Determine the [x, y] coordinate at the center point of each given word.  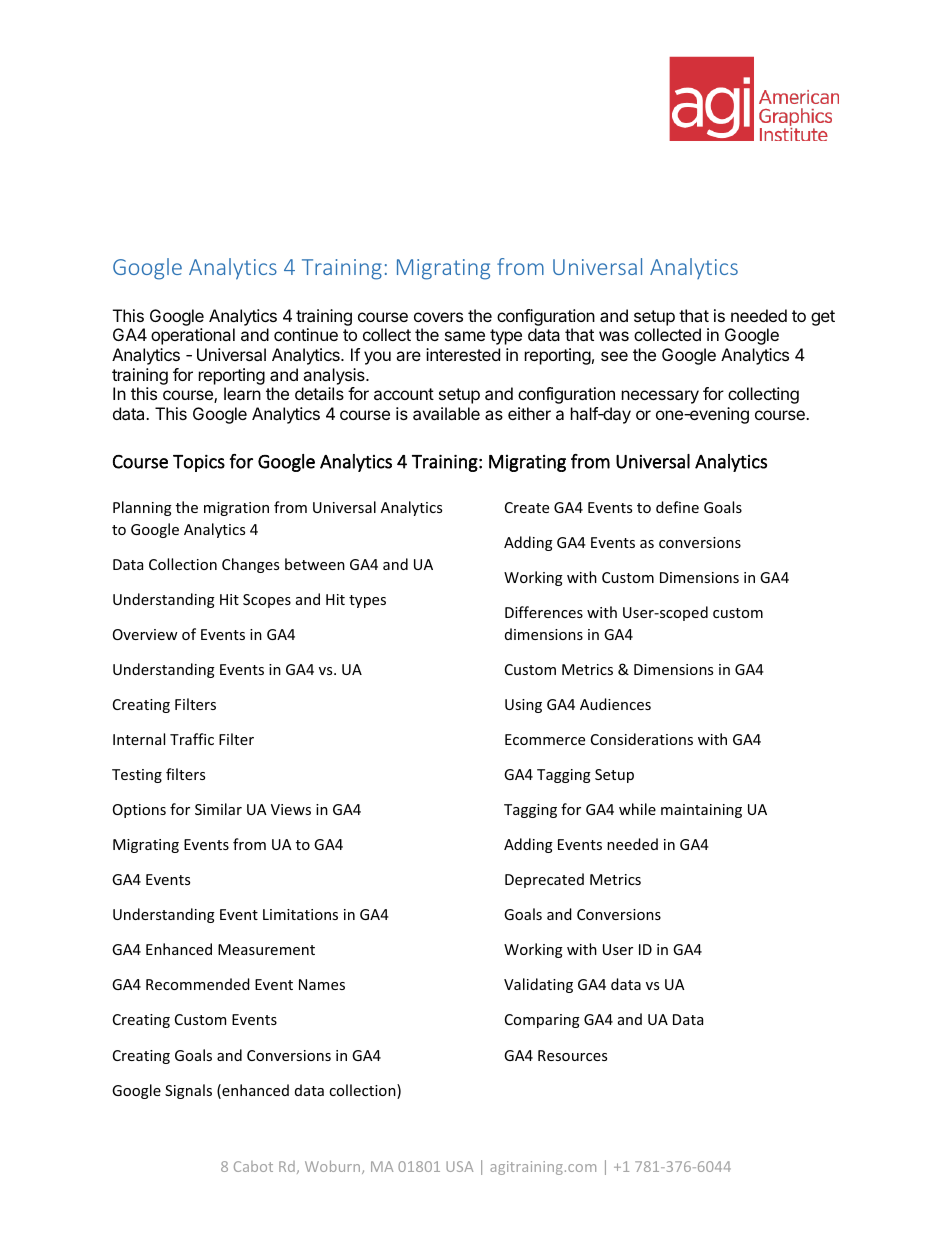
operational [193, 336]
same [465, 336]
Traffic [192, 739]
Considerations [642, 739]
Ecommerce [545, 739]
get [823, 318]
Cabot [253, 1166]
